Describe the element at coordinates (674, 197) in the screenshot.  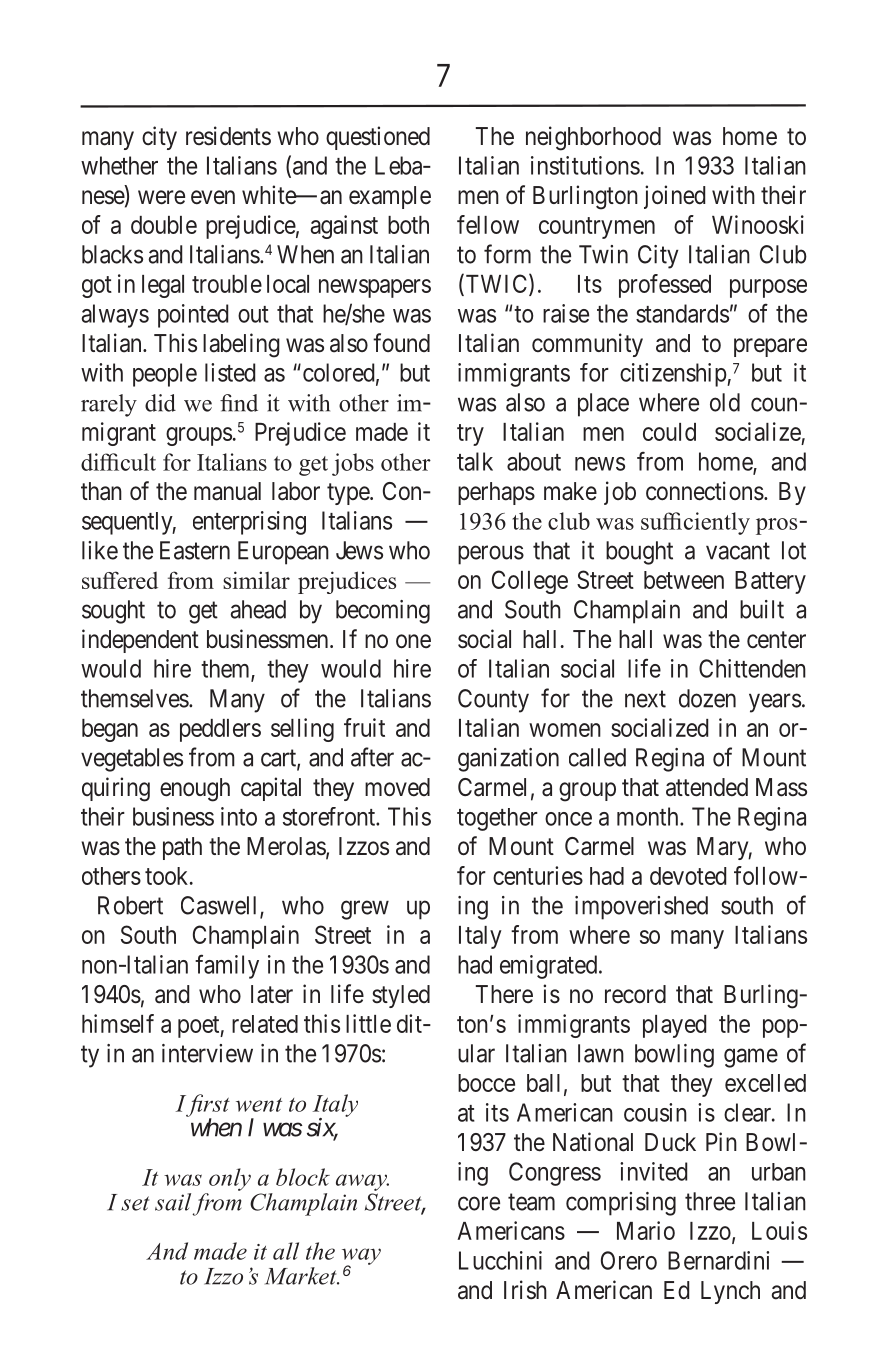
I see `joined` at that location.
